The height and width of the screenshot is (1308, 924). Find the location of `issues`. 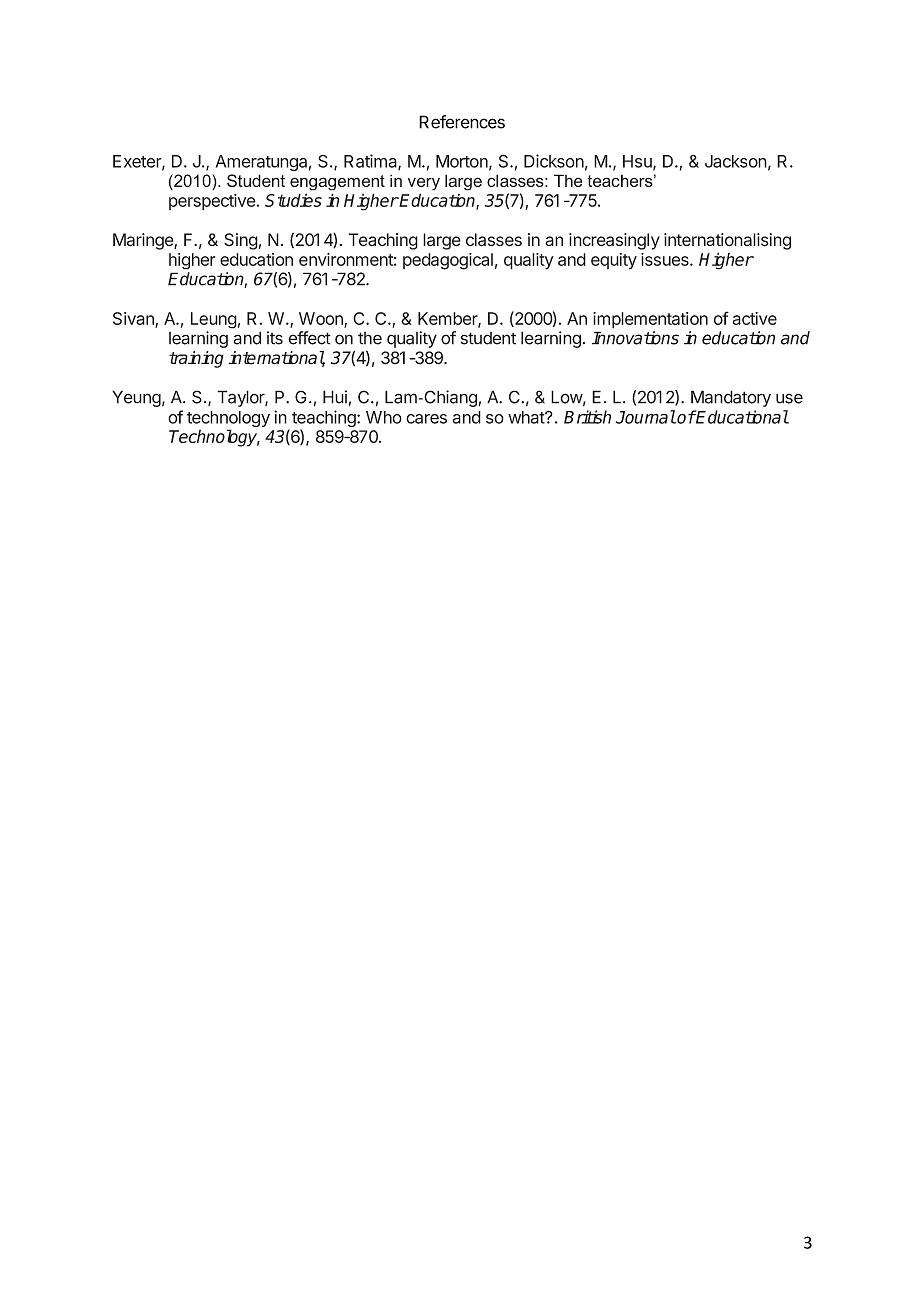

issues is located at coordinates (666, 259).
